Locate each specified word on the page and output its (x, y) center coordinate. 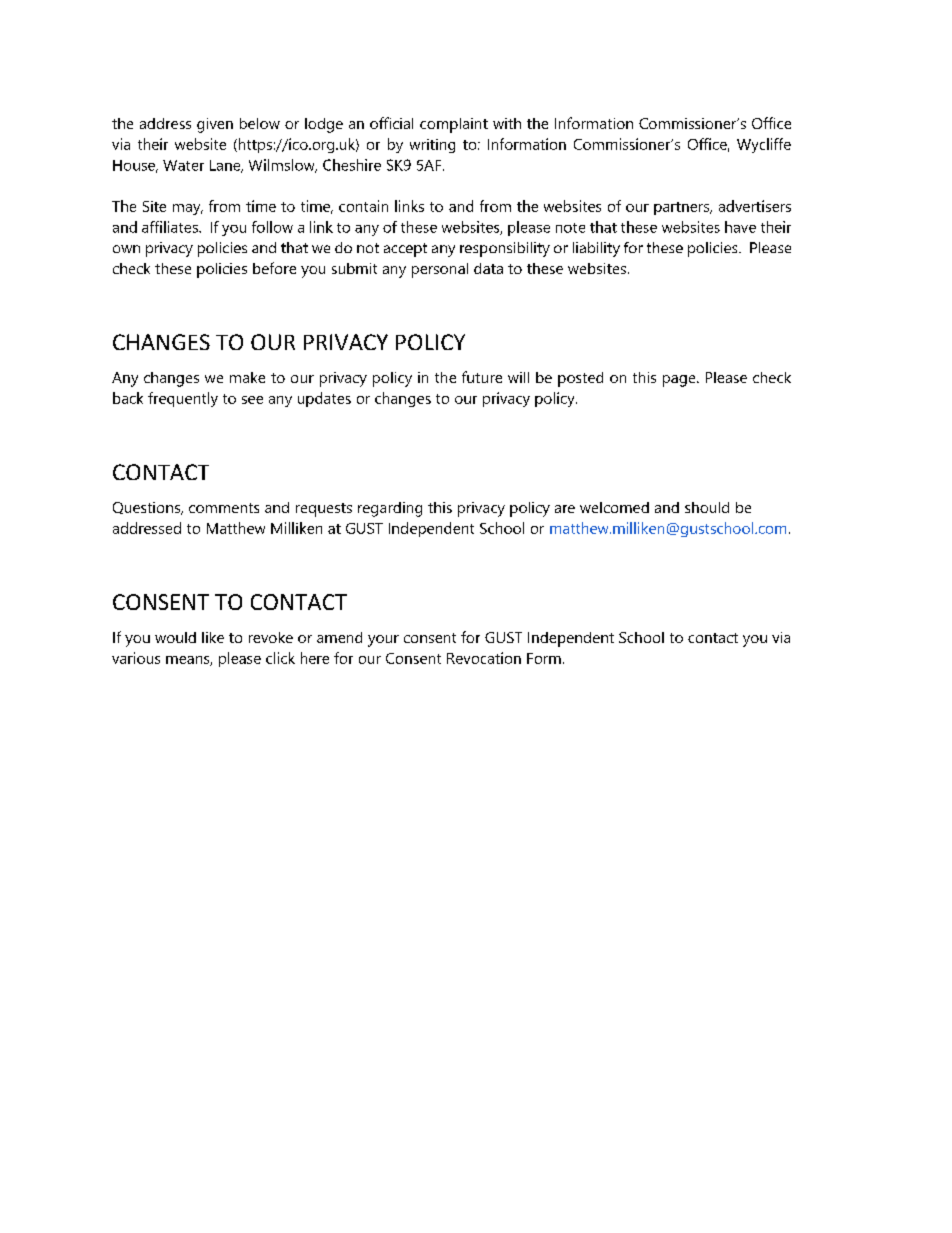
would (175, 637)
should (707, 507)
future (482, 377)
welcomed (614, 507)
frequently (183, 399)
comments (224, 508)
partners (683, 208)
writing (432, 146)
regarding (390, 509)
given (215, 125)
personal (440, 270)
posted (580, 379)
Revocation (484, 658)
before (274, 268)
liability (596, 249)
